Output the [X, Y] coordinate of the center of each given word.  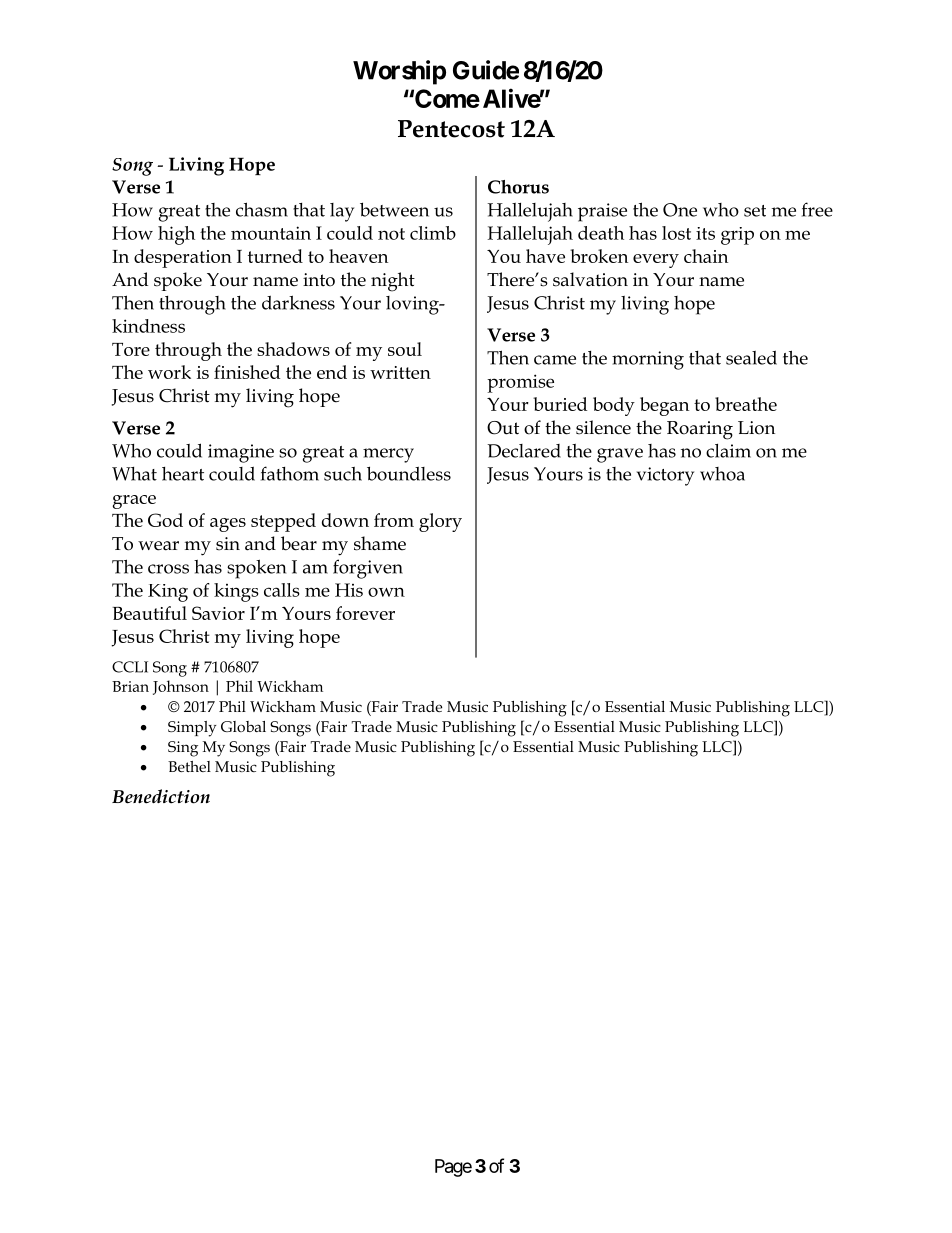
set [755, 211]
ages [228, 525]
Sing [183, 749]
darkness [298, 302]
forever [365, 613]
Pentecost [451, 129]
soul [405, 349]
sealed [751, 357]
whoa [722, 474]
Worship [399, 72]
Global [243, 726]
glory [440, 522]
